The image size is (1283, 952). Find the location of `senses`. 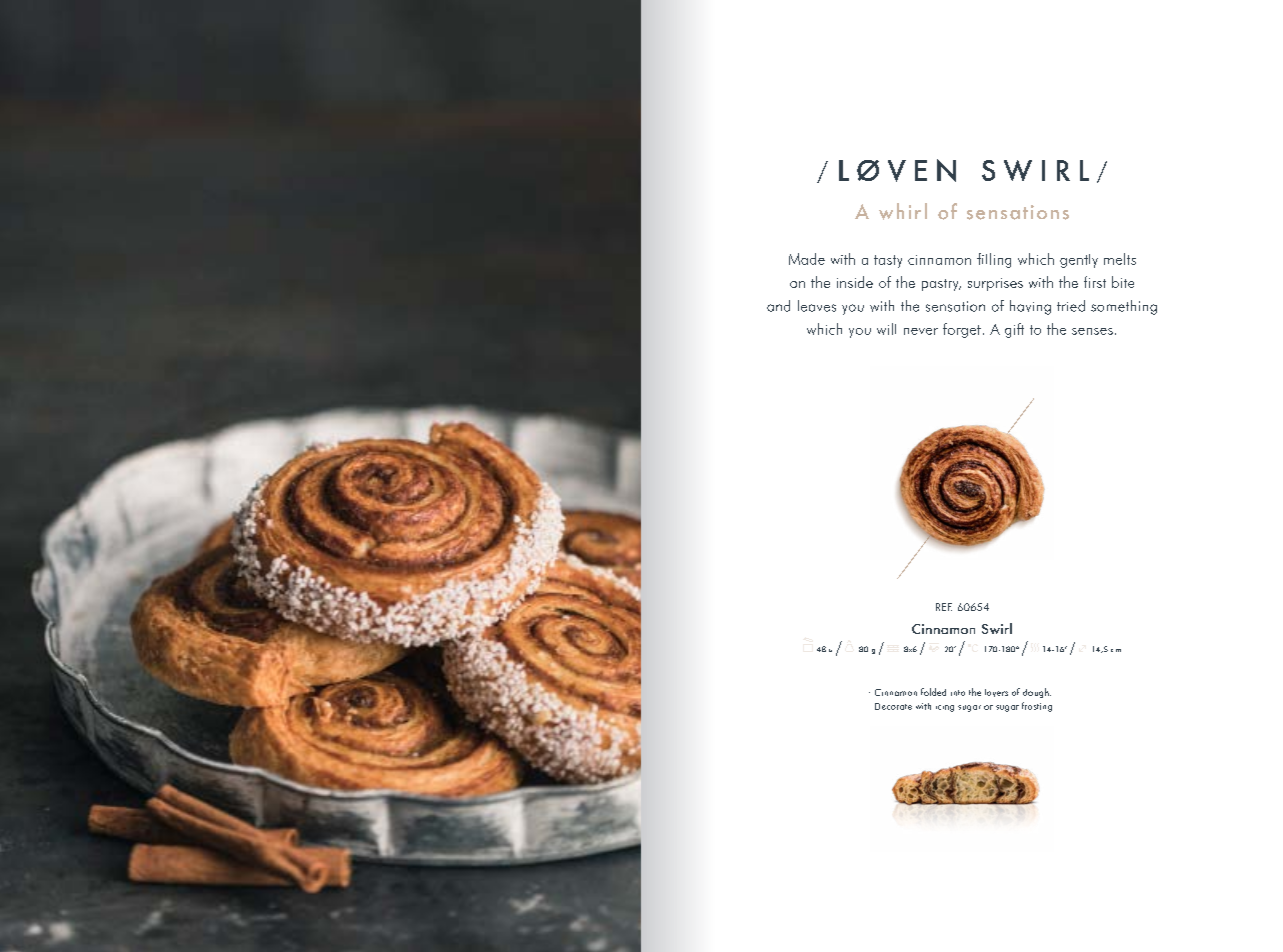

senses is located at coordinates (1092, 331).
